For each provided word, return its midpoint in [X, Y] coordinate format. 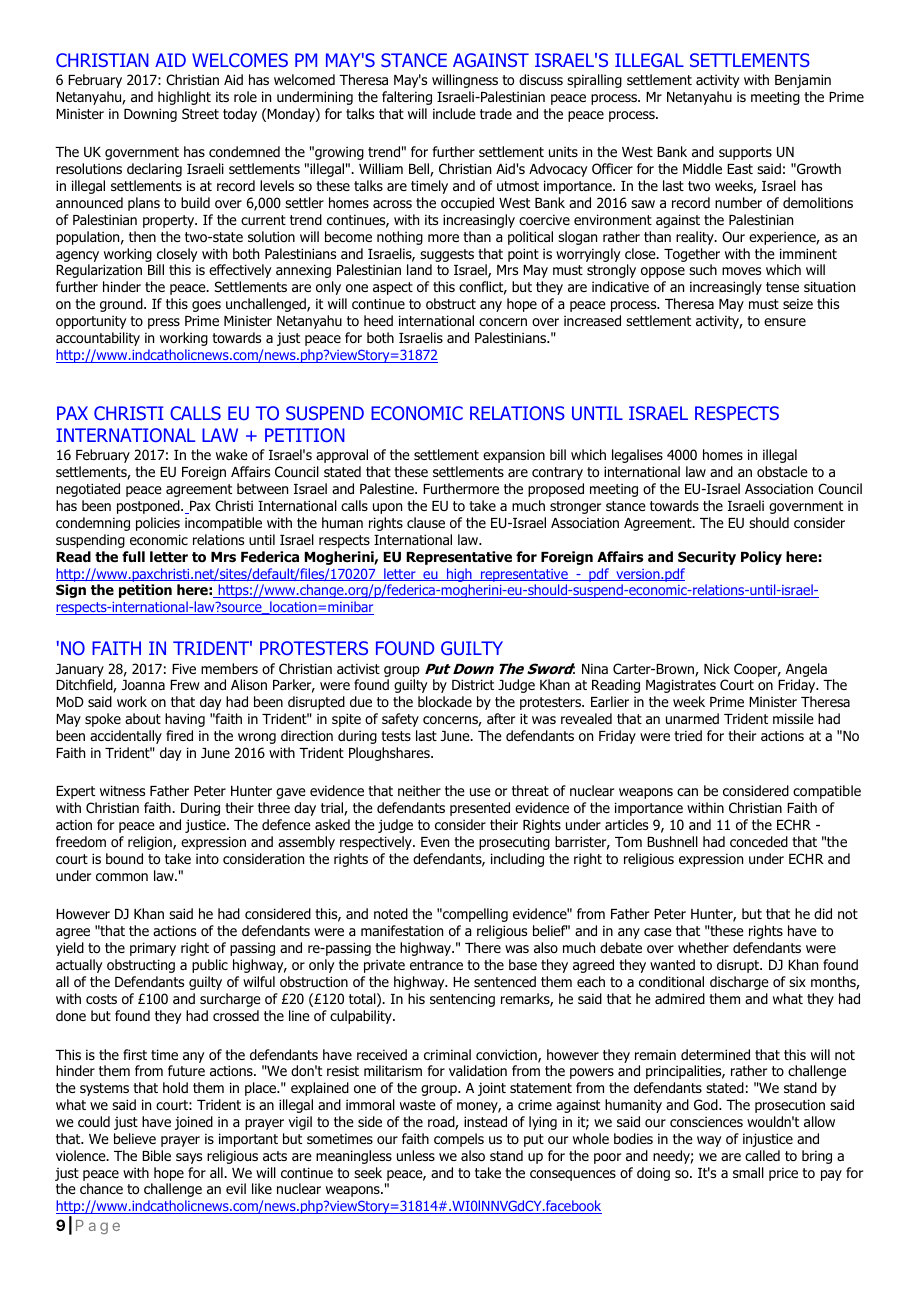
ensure [785, 322]
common [122, 877]
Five [184, 668]
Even [435, 842]
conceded [759, 841]
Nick [717, 668]
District [473, 684]
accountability [98, 339]
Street [200, 113]
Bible [156, 1155]
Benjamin [803, 81]
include [454, 113]
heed [378, 320]
